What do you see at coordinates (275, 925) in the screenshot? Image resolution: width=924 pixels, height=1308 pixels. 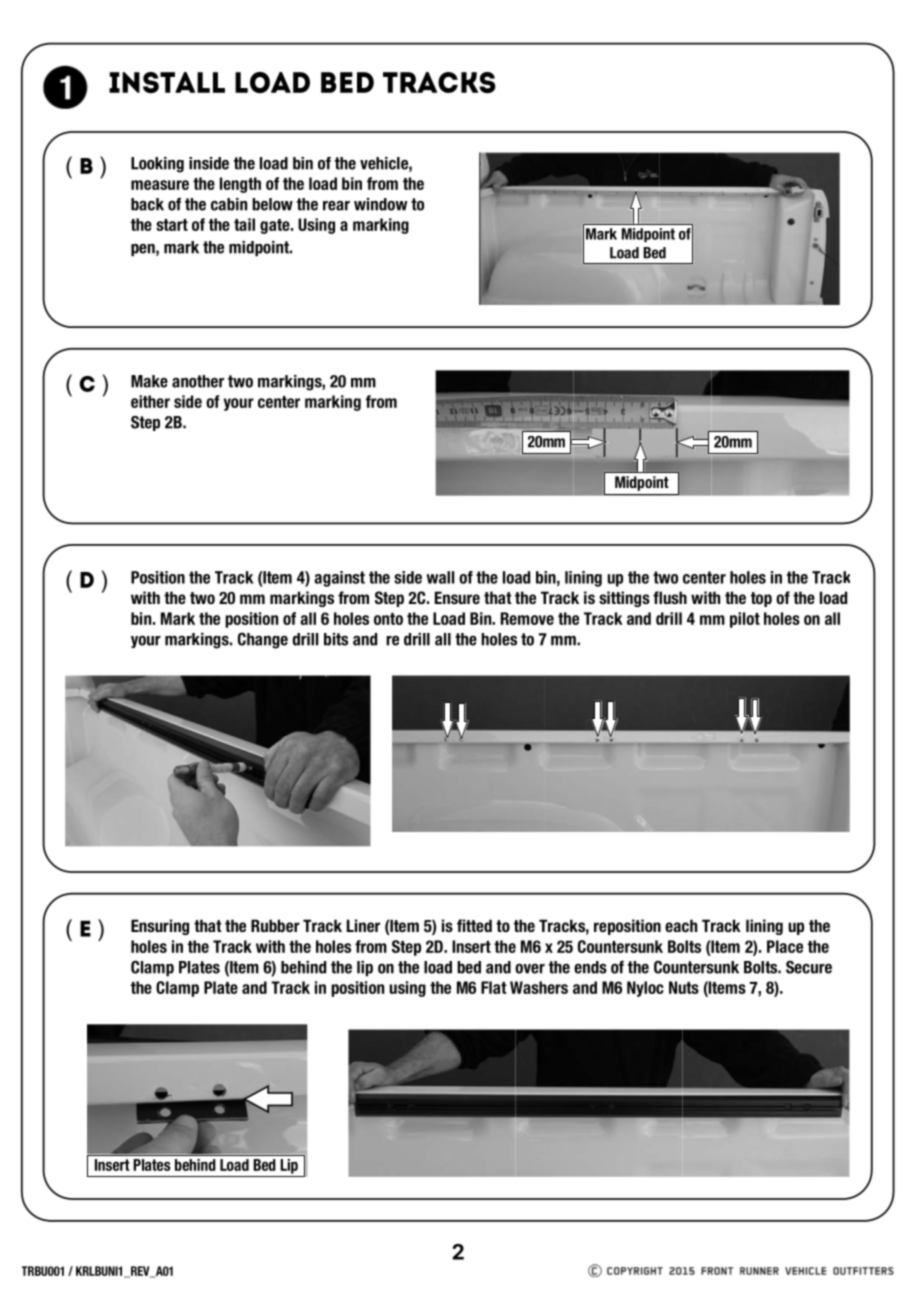 I see `Rubber` at bounding box center [275, 925].
